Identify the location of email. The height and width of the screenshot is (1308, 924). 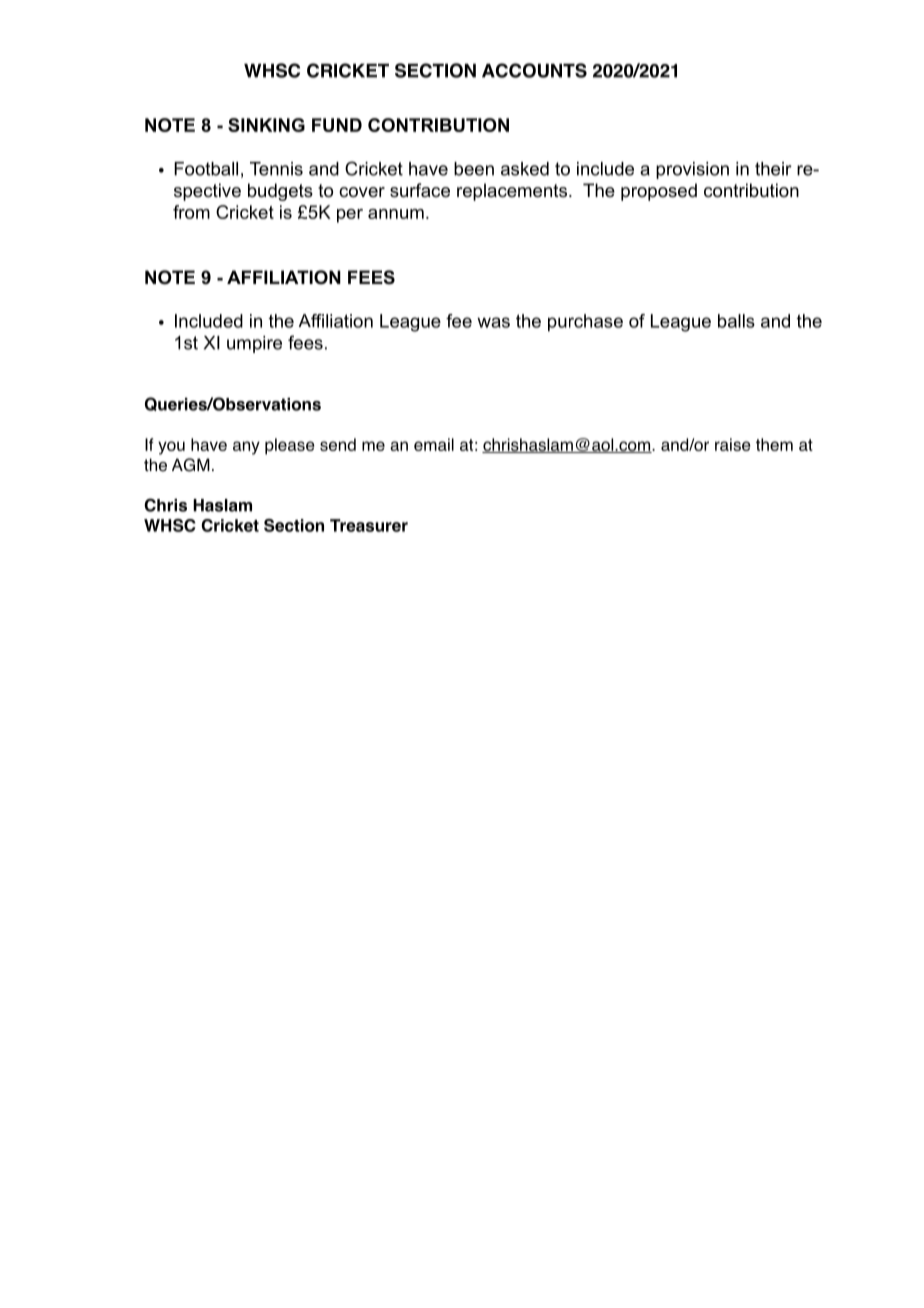
(434, 444).
